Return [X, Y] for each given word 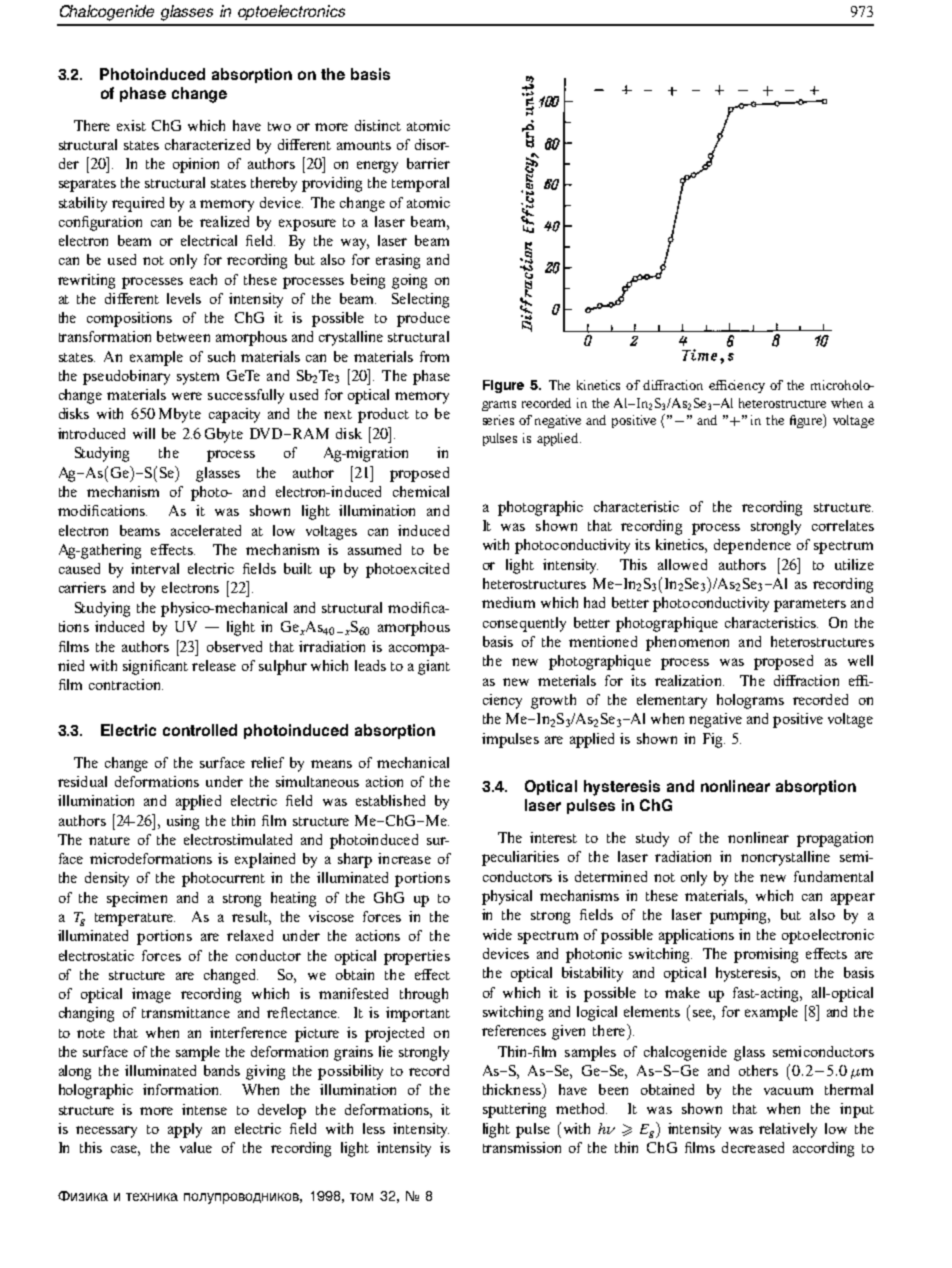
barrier [428, 163]
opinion [196, 165]
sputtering [514, 1110]
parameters [810, 605]
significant [155, 667]
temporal [420, 184]
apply [185, 1130]
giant [434, 667]
